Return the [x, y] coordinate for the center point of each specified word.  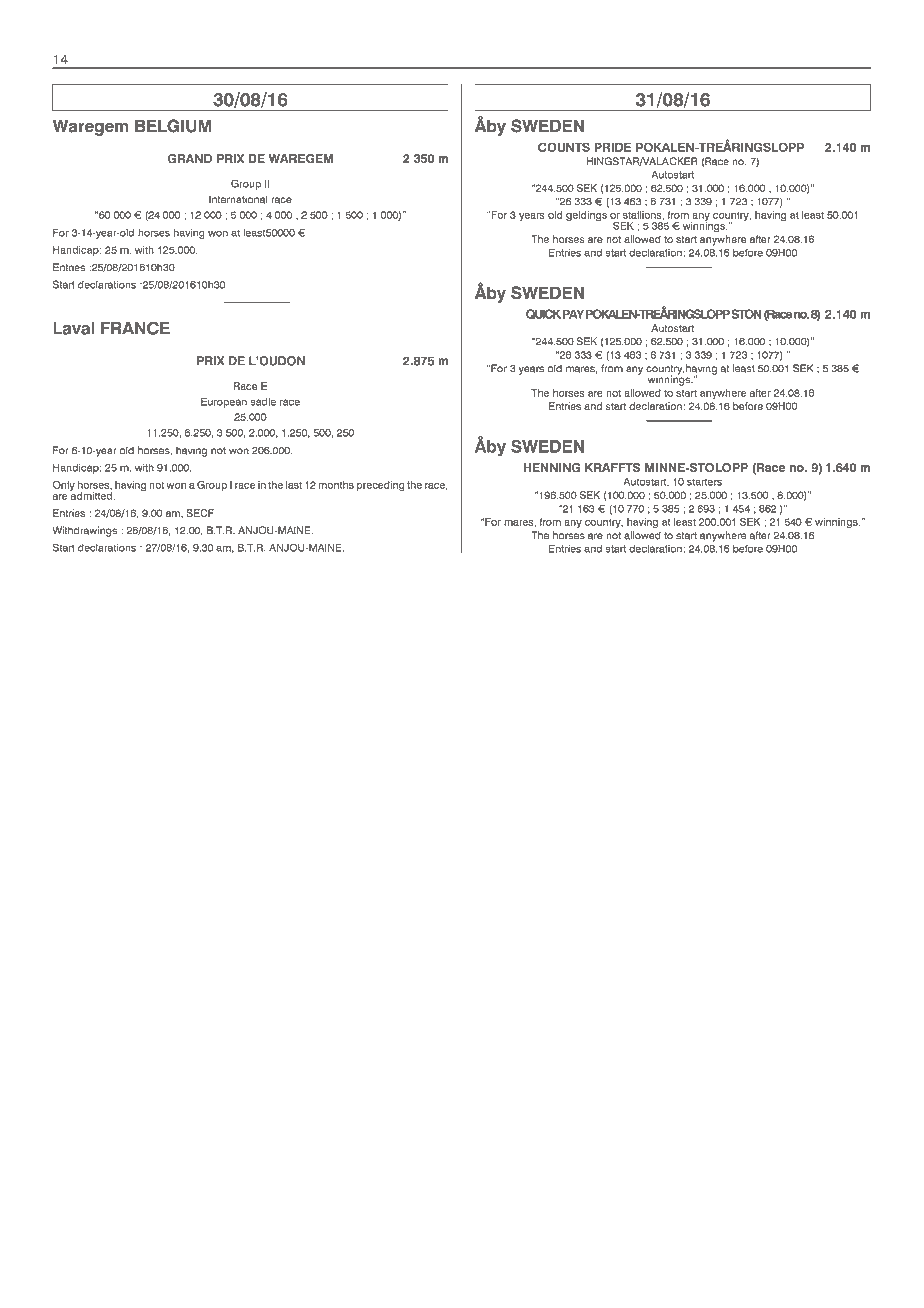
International [238, 199]
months [336, 485]
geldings [586, 216]
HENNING [552, 468]
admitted [92, 495]
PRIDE [612, 147]
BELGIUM [173, 126]
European [224, 402]
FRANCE [135, 328]
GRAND [190, 159]
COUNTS [564, 147]
